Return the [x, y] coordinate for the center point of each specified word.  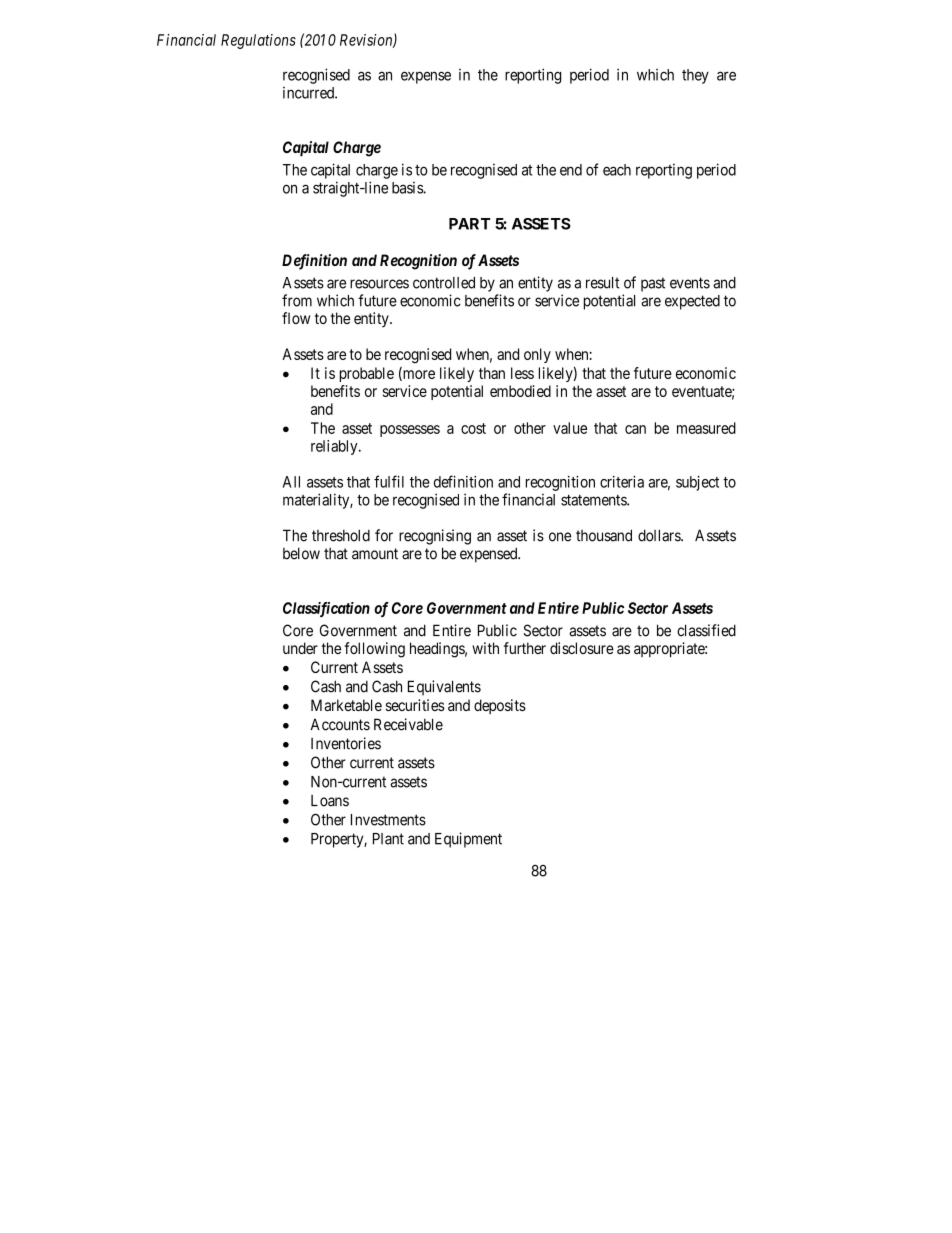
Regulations [258, 41]
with [485, 648]
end [571, 170]
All [291, 482]
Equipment [468, 840]
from [297, 300]
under [300, 648]
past [653, 284]
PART [470, 224]
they [695, 76]
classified [706, 630]
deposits [500, 706]
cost [473, 428]
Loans [330, 801]
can [635, 429]
